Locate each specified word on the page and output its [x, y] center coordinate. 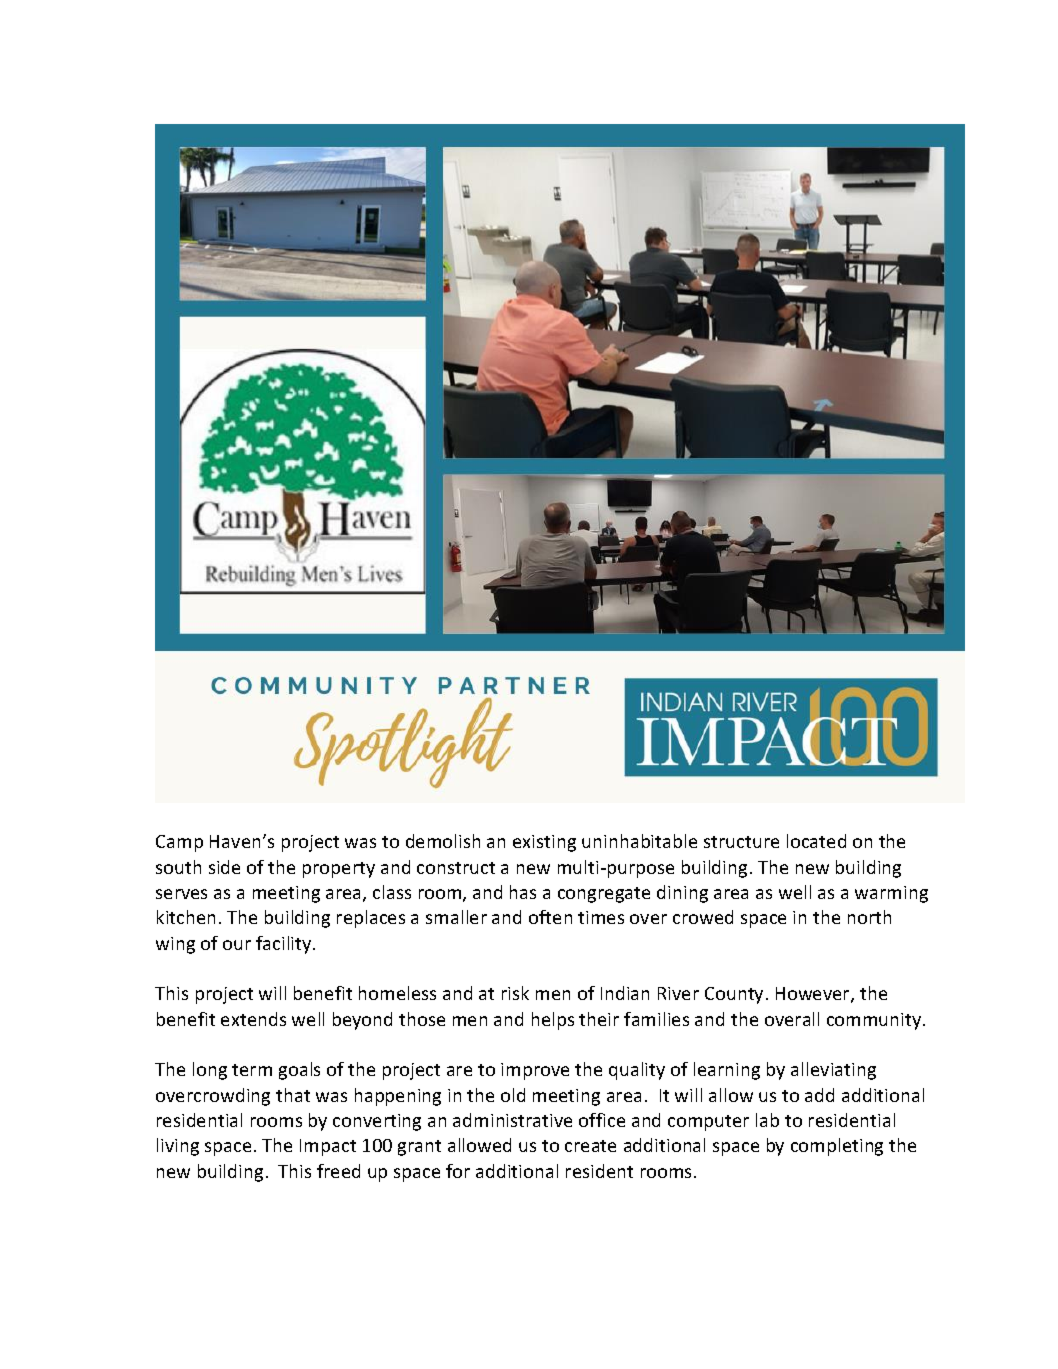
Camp [179, 843]
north [869, 917]
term [252, 1070]
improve [535, 1071]
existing [544, 843]
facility [285, 945]
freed [338, 1171]
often [550, 917]
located [816, 841]
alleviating [833, 1071]
